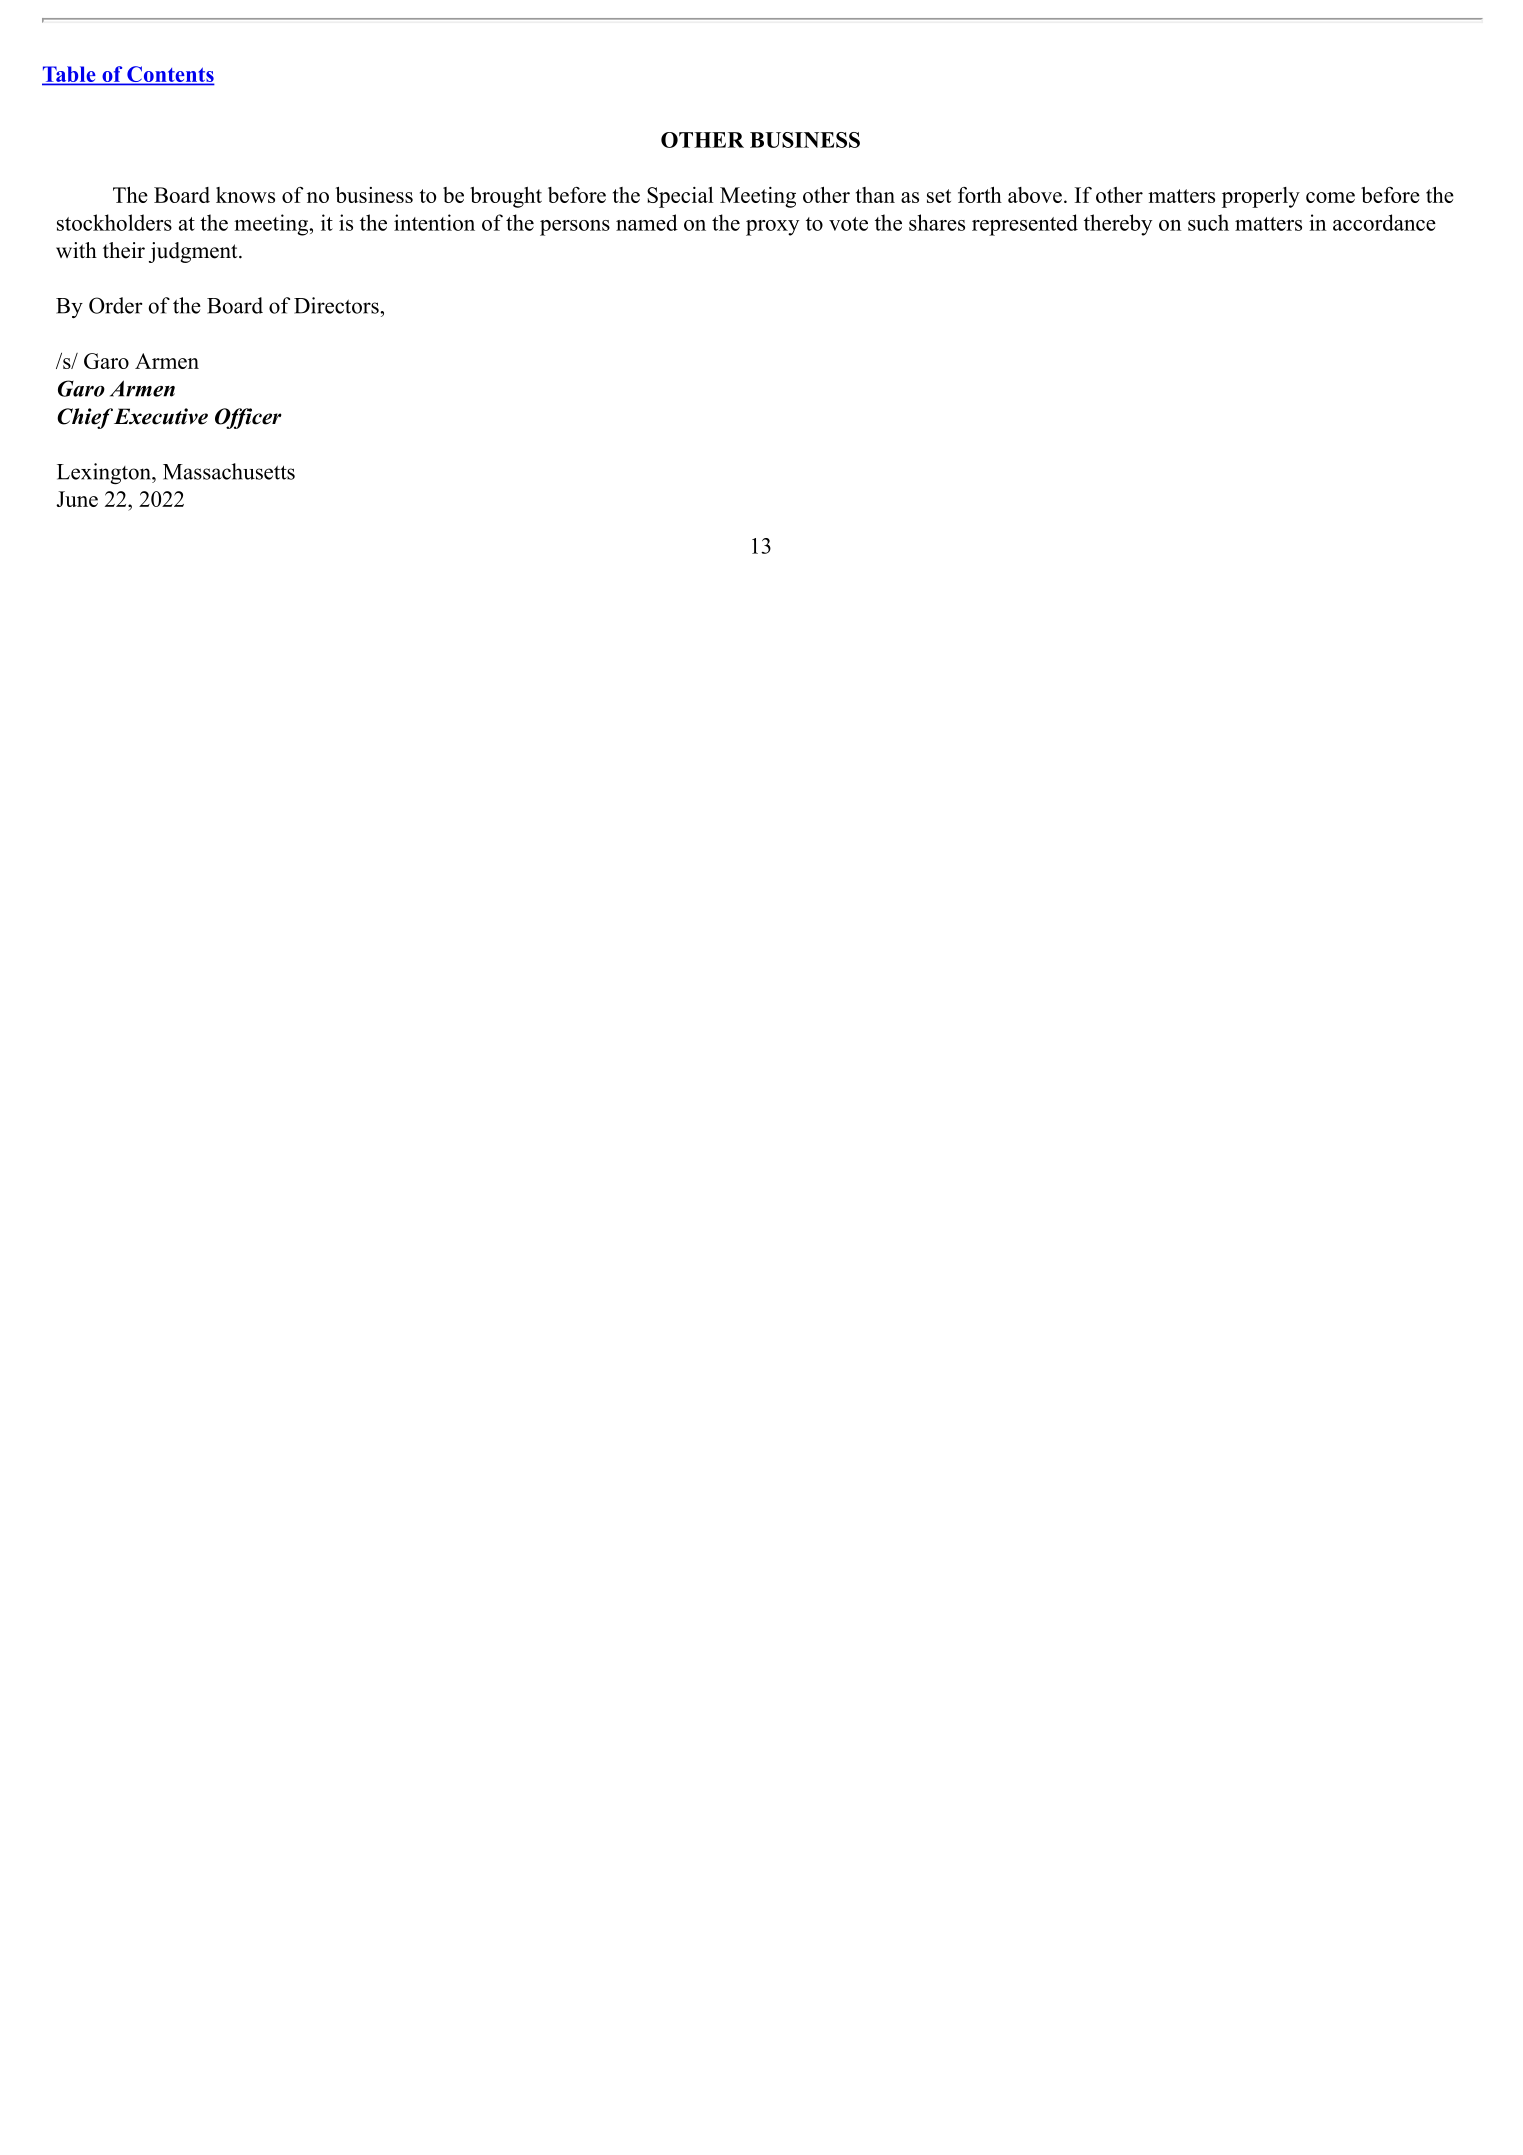 This page has width=1523, height=2155. Describe the element at coordinates (337, 305) in the page. I see `Directors` at that location.
